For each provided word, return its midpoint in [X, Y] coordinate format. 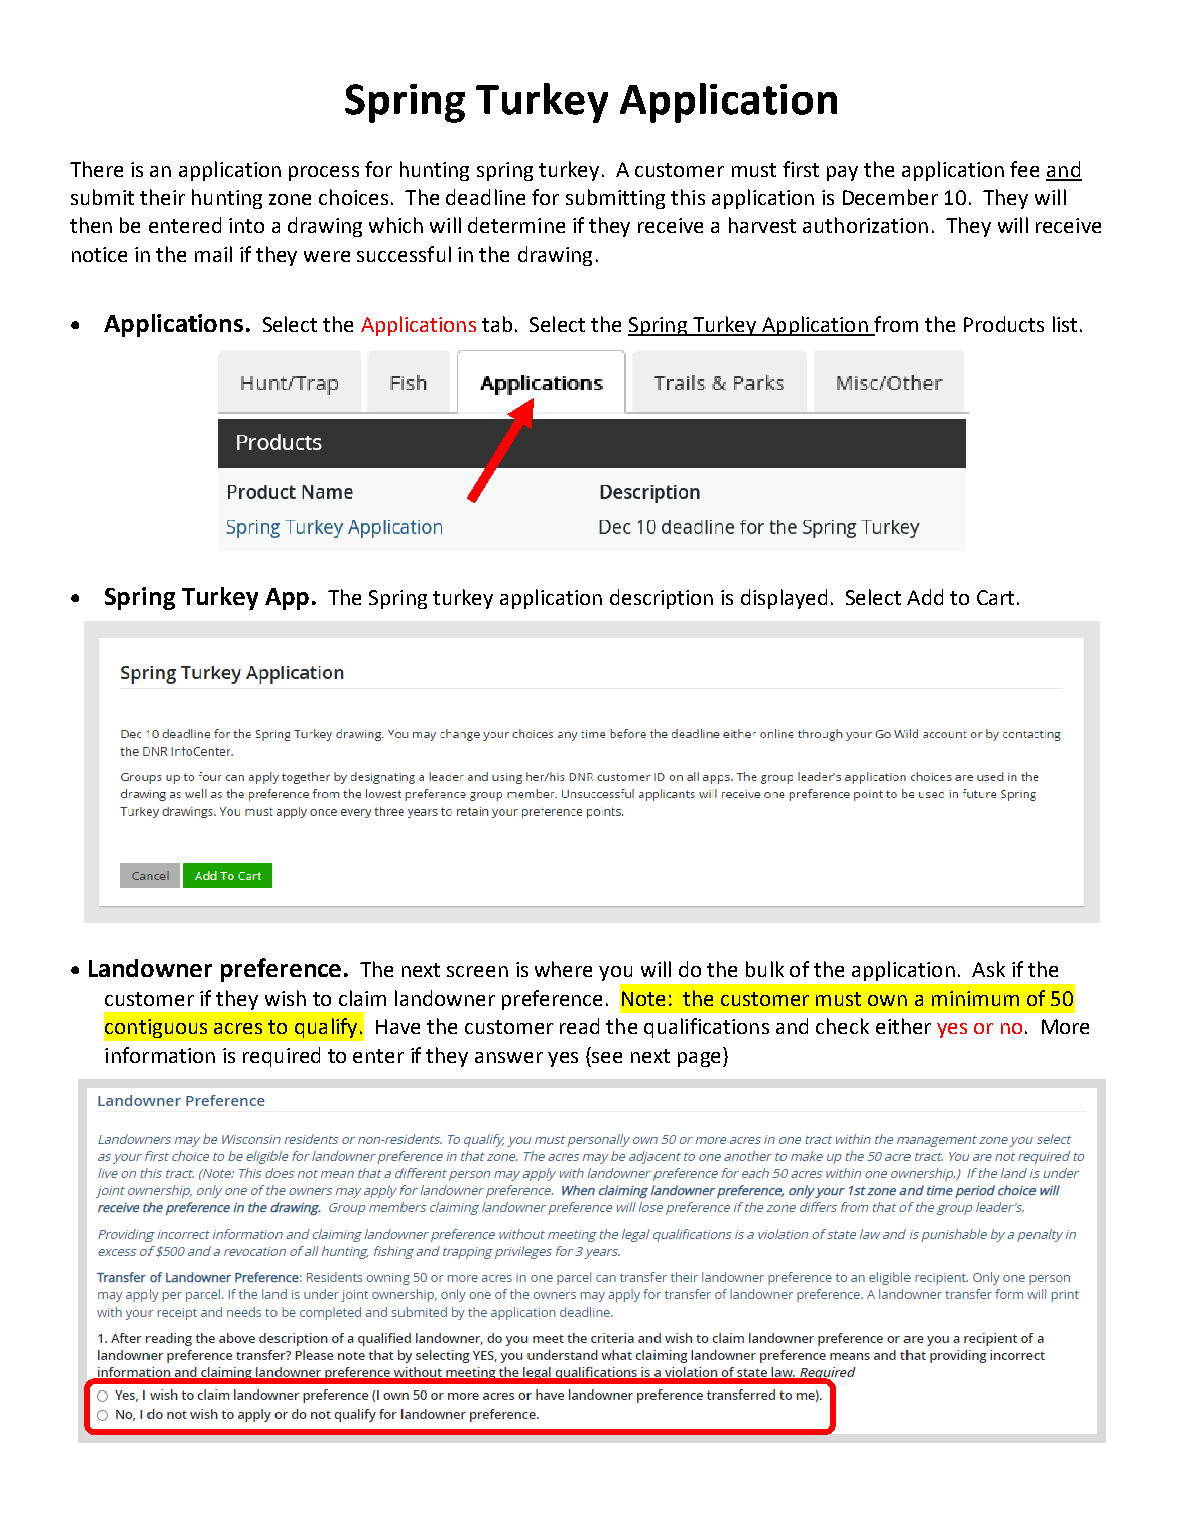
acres [238, 1028]
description [661, 599]
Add [925, 597]
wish [285, 998]
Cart [995, 597]
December [890, 197]
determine [516, 225]
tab [497, 324]
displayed [784, 599]
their [162, 197]
